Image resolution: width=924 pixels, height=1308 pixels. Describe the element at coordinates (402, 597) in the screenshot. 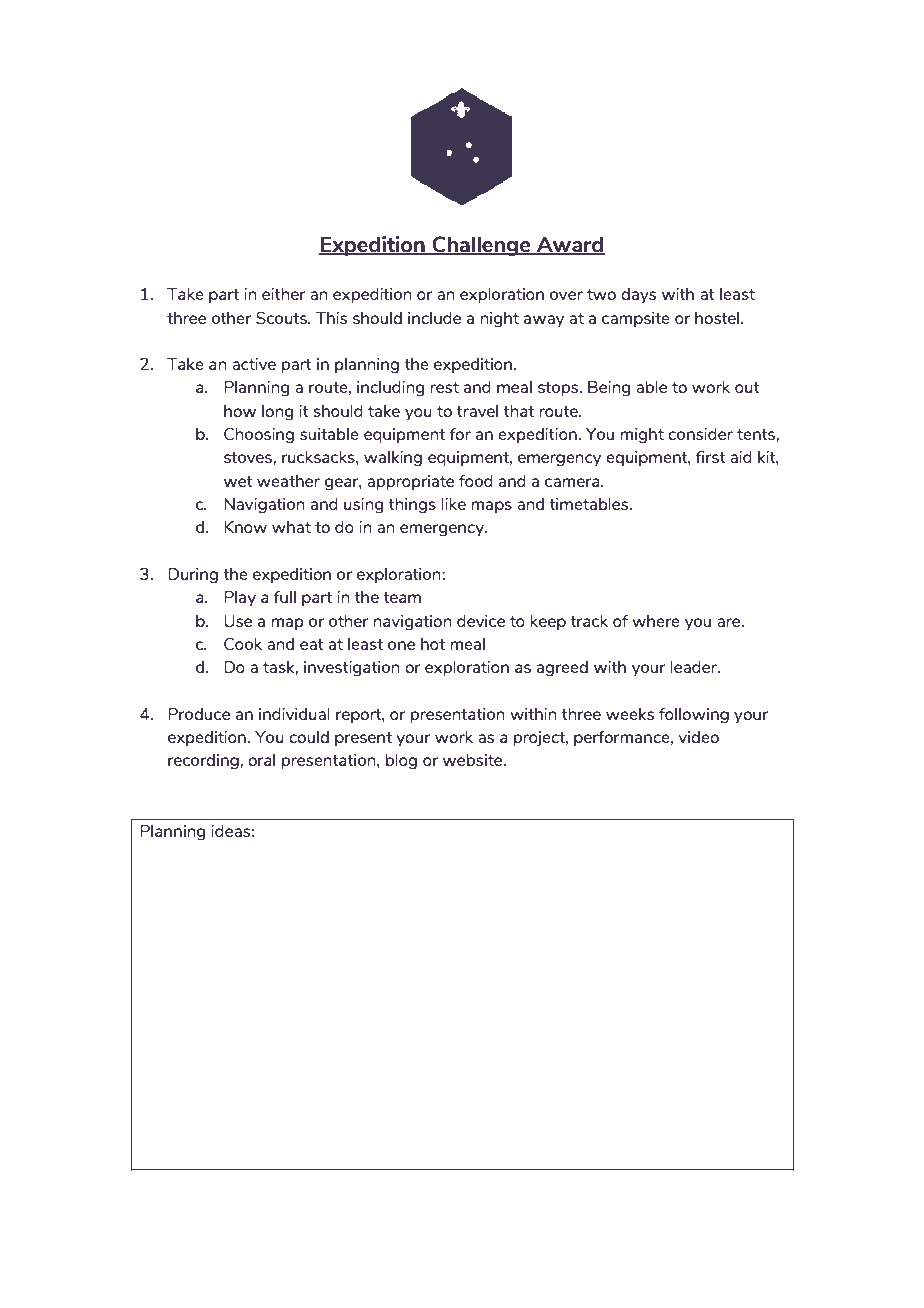

I see `team` at that location.
